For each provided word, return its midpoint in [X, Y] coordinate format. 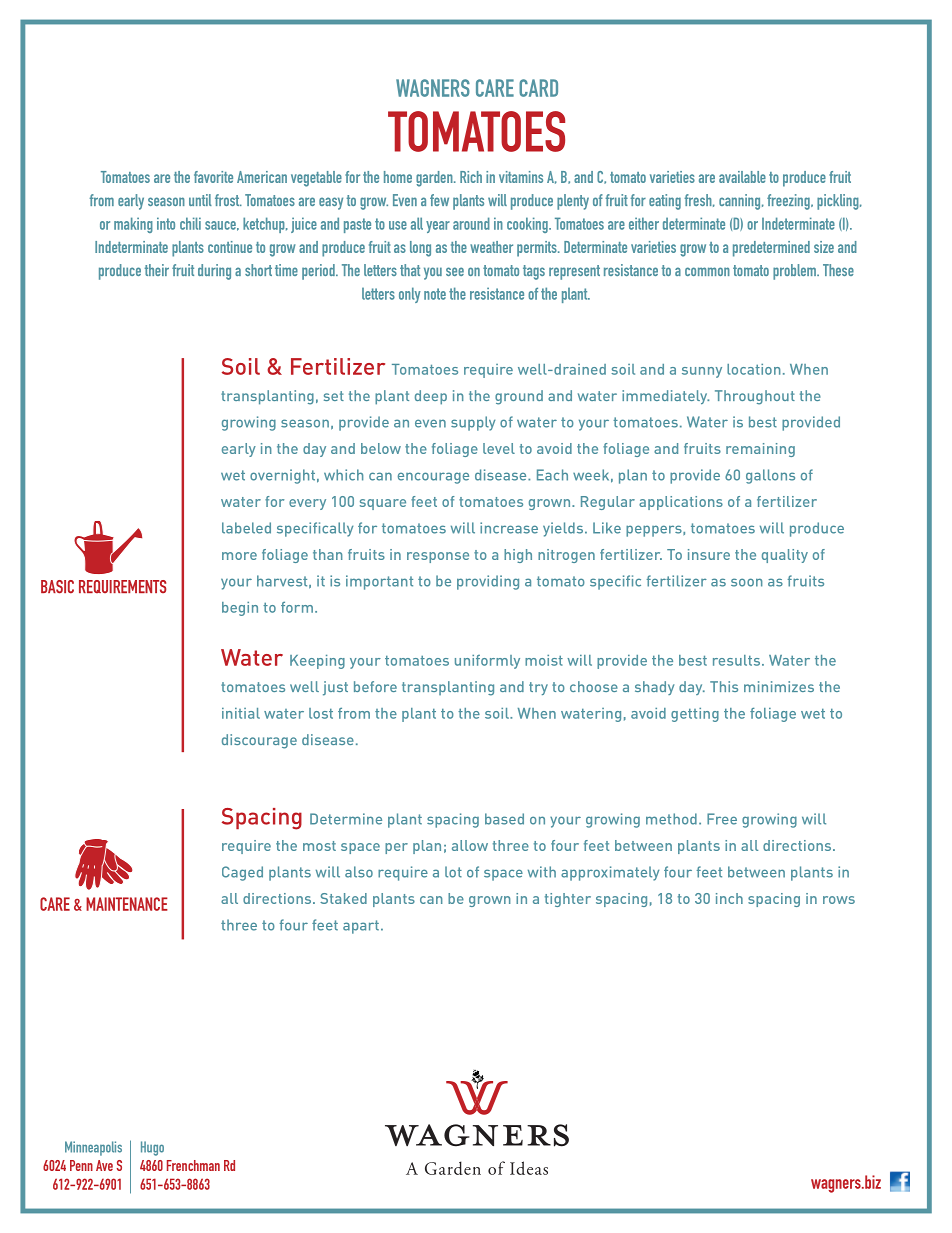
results [736, 660]
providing [488, 582]
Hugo [152, 1148]
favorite [213, 177]
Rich [471, 177]
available [742, 177]
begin [240, 609]
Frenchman [193, 1165]
